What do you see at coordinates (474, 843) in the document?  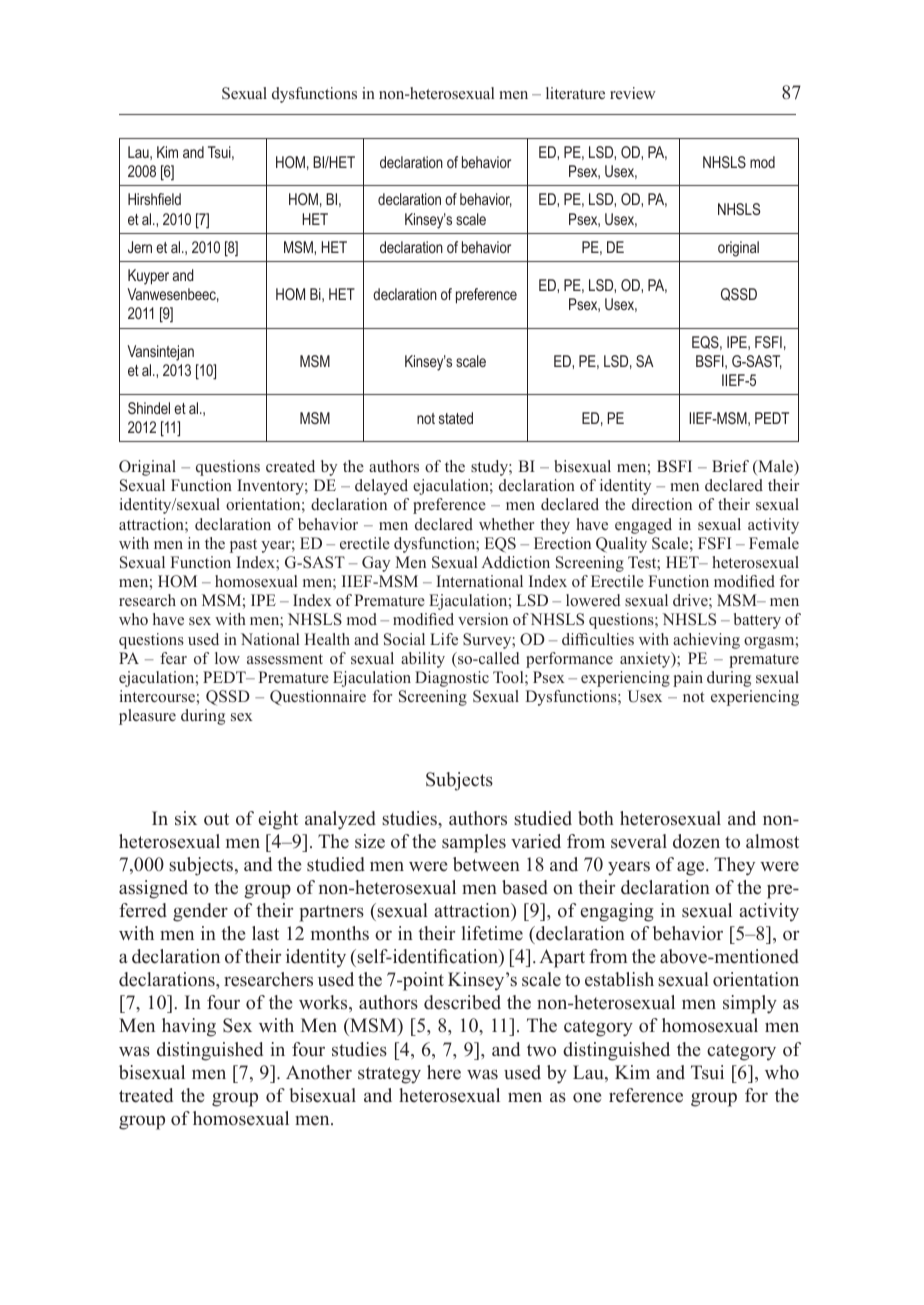 I see `samples` at bounding box center [474, 843].
